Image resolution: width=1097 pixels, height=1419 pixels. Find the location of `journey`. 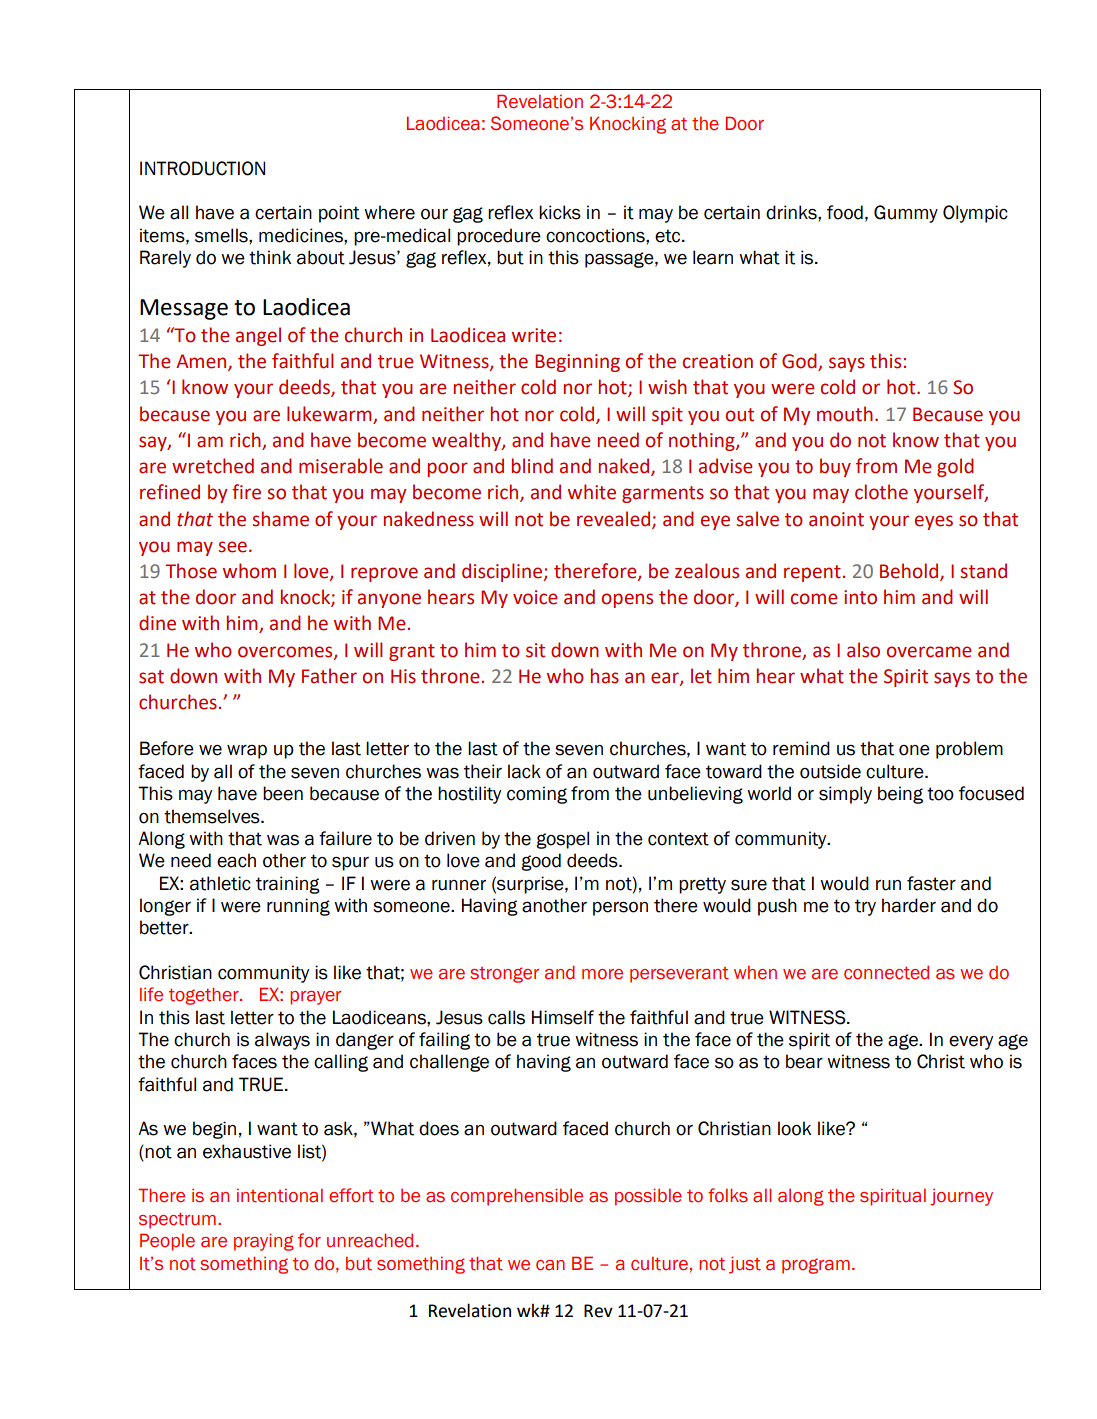

journey is located at coordinates (961, 1197).
